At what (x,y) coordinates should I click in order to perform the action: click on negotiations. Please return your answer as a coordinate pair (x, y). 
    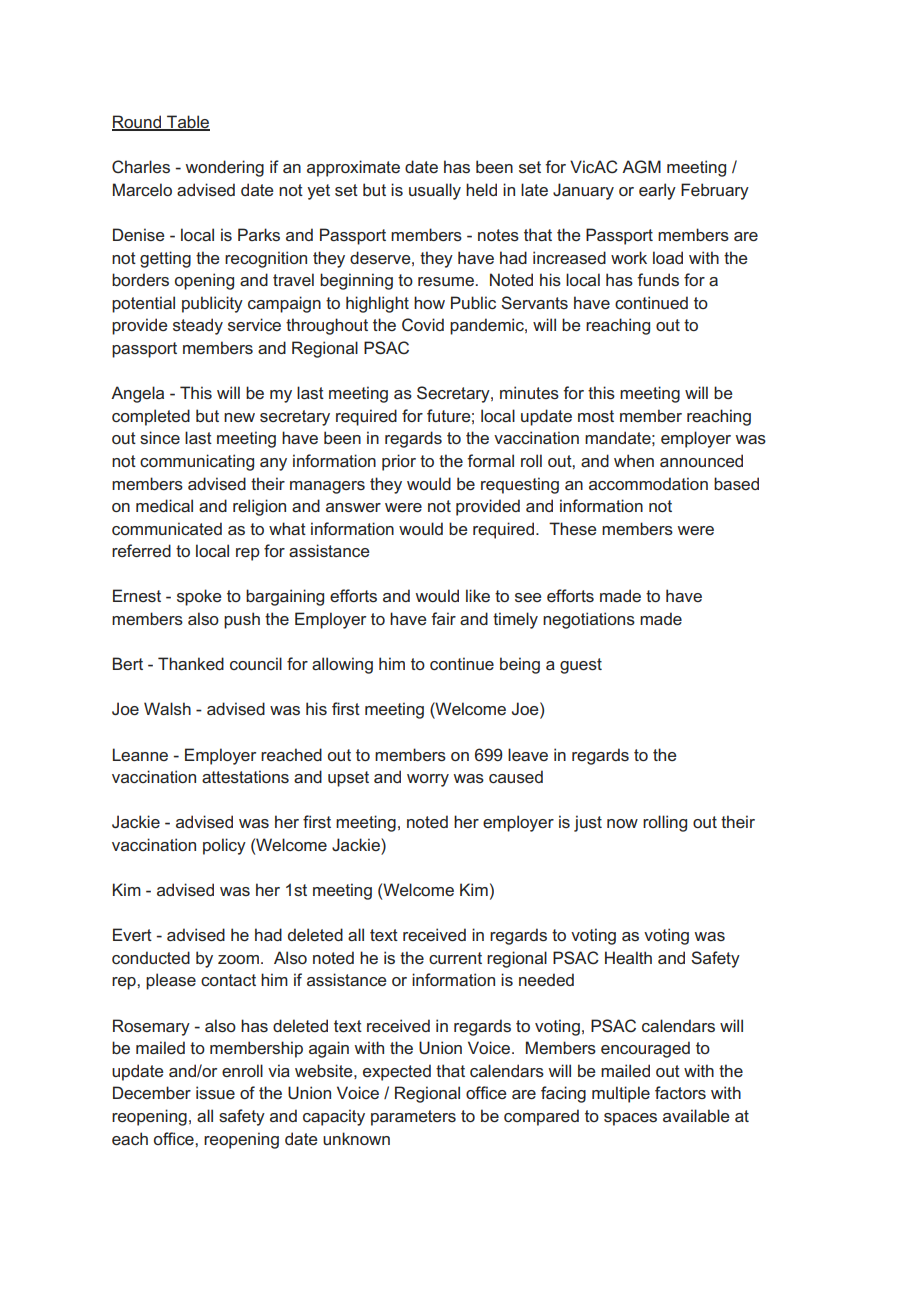
    Looking at the image, I should click on (589, 620).
